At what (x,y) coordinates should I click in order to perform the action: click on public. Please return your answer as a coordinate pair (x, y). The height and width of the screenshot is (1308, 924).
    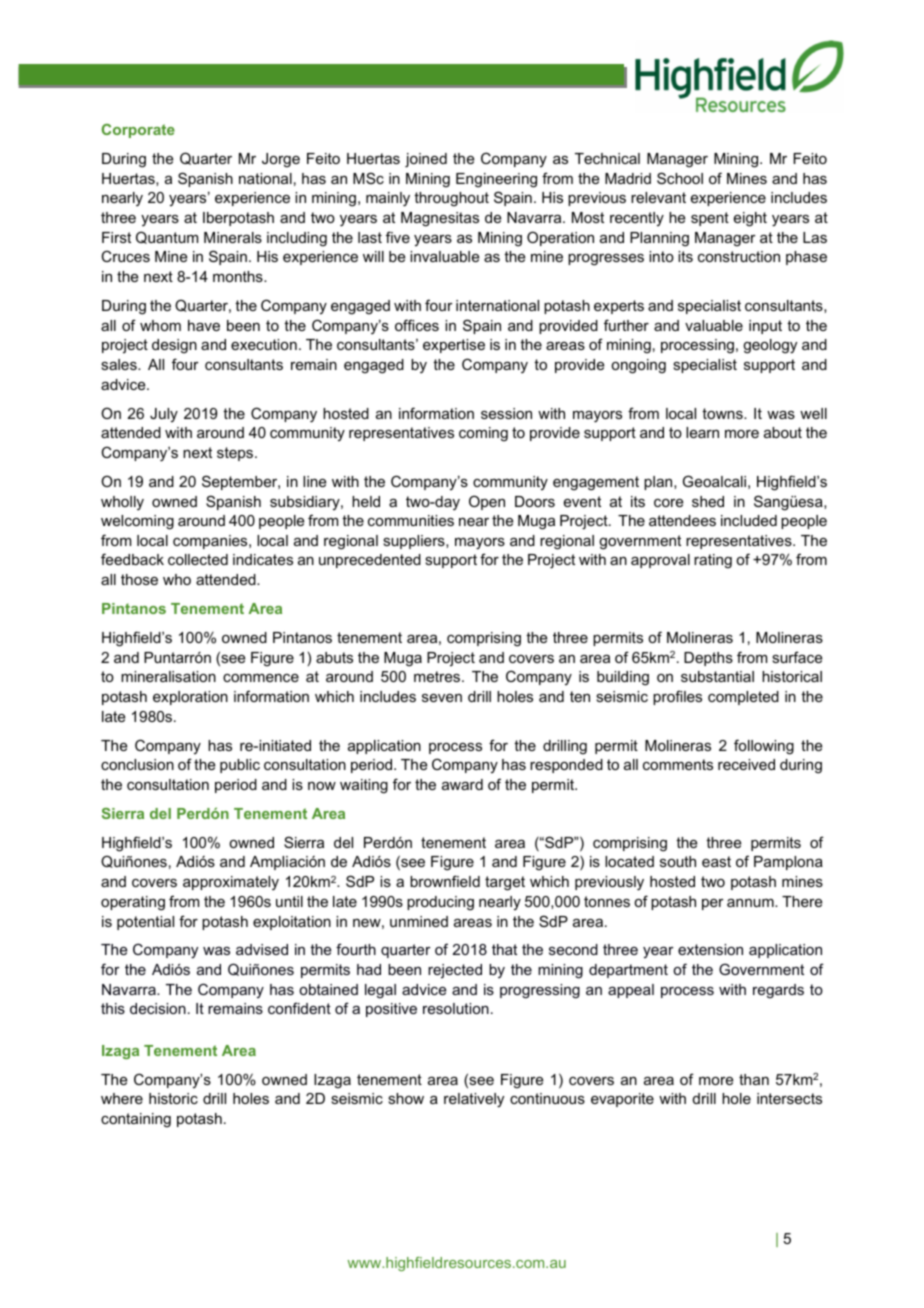
    Looking at the image, I should click on (240, 766).
